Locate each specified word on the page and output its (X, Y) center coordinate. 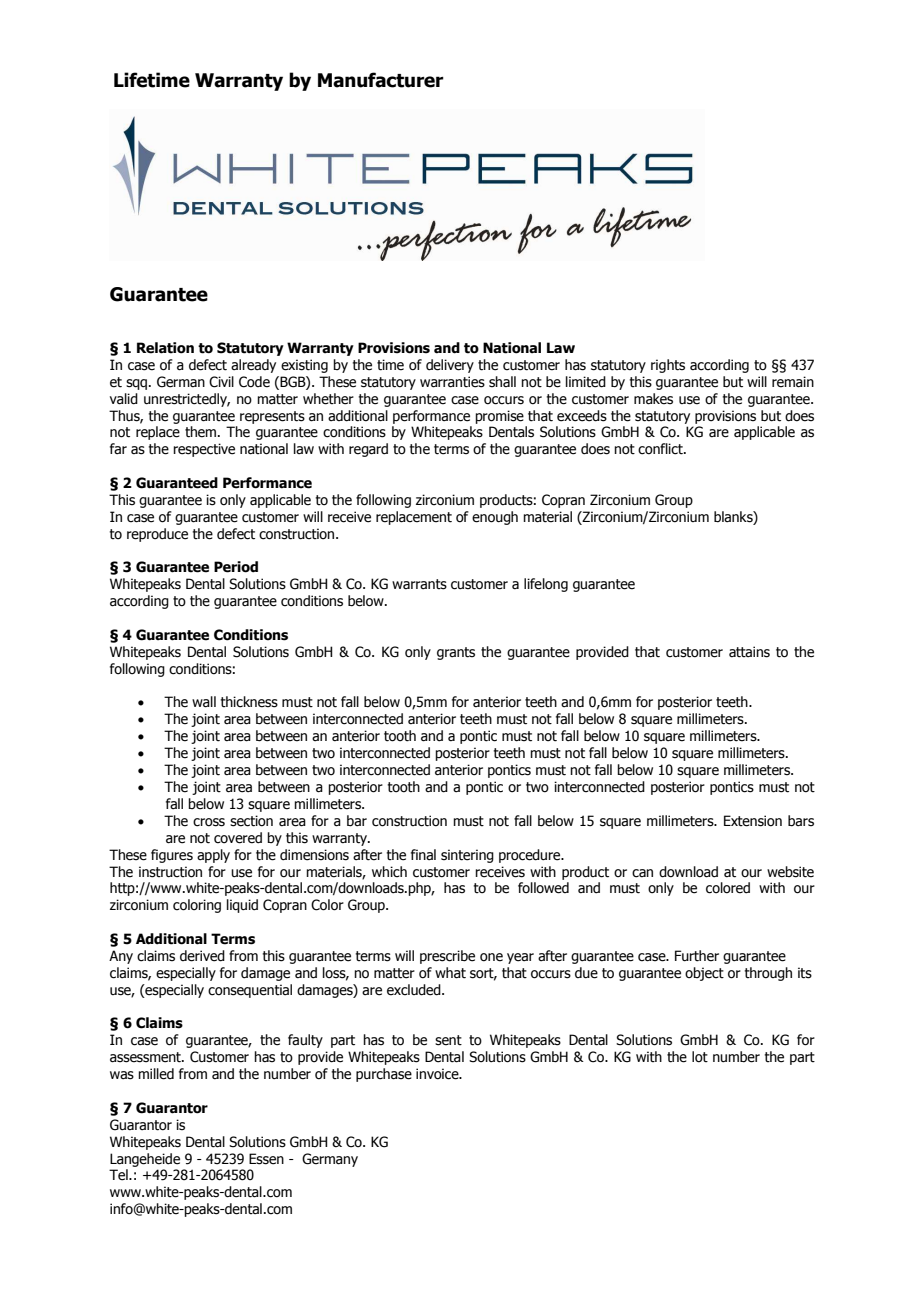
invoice (438, 1074)
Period (236, 567)
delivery (450, 366)
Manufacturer (381, 80)
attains (749, 652)
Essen (266, 1159)
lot (700, 1057)
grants (456, 653)
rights (668, 366)
